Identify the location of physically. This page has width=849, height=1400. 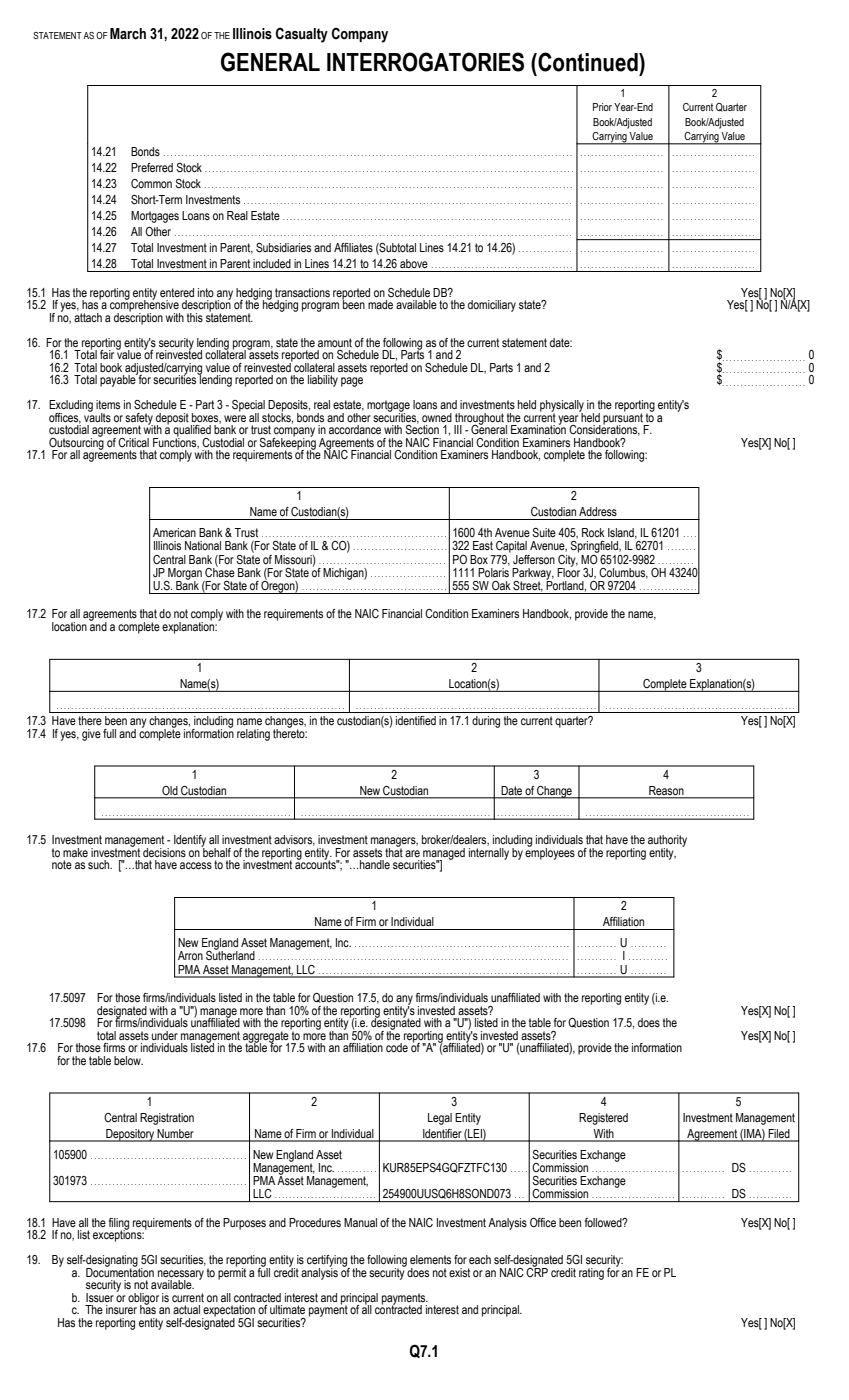
(562, 407).
